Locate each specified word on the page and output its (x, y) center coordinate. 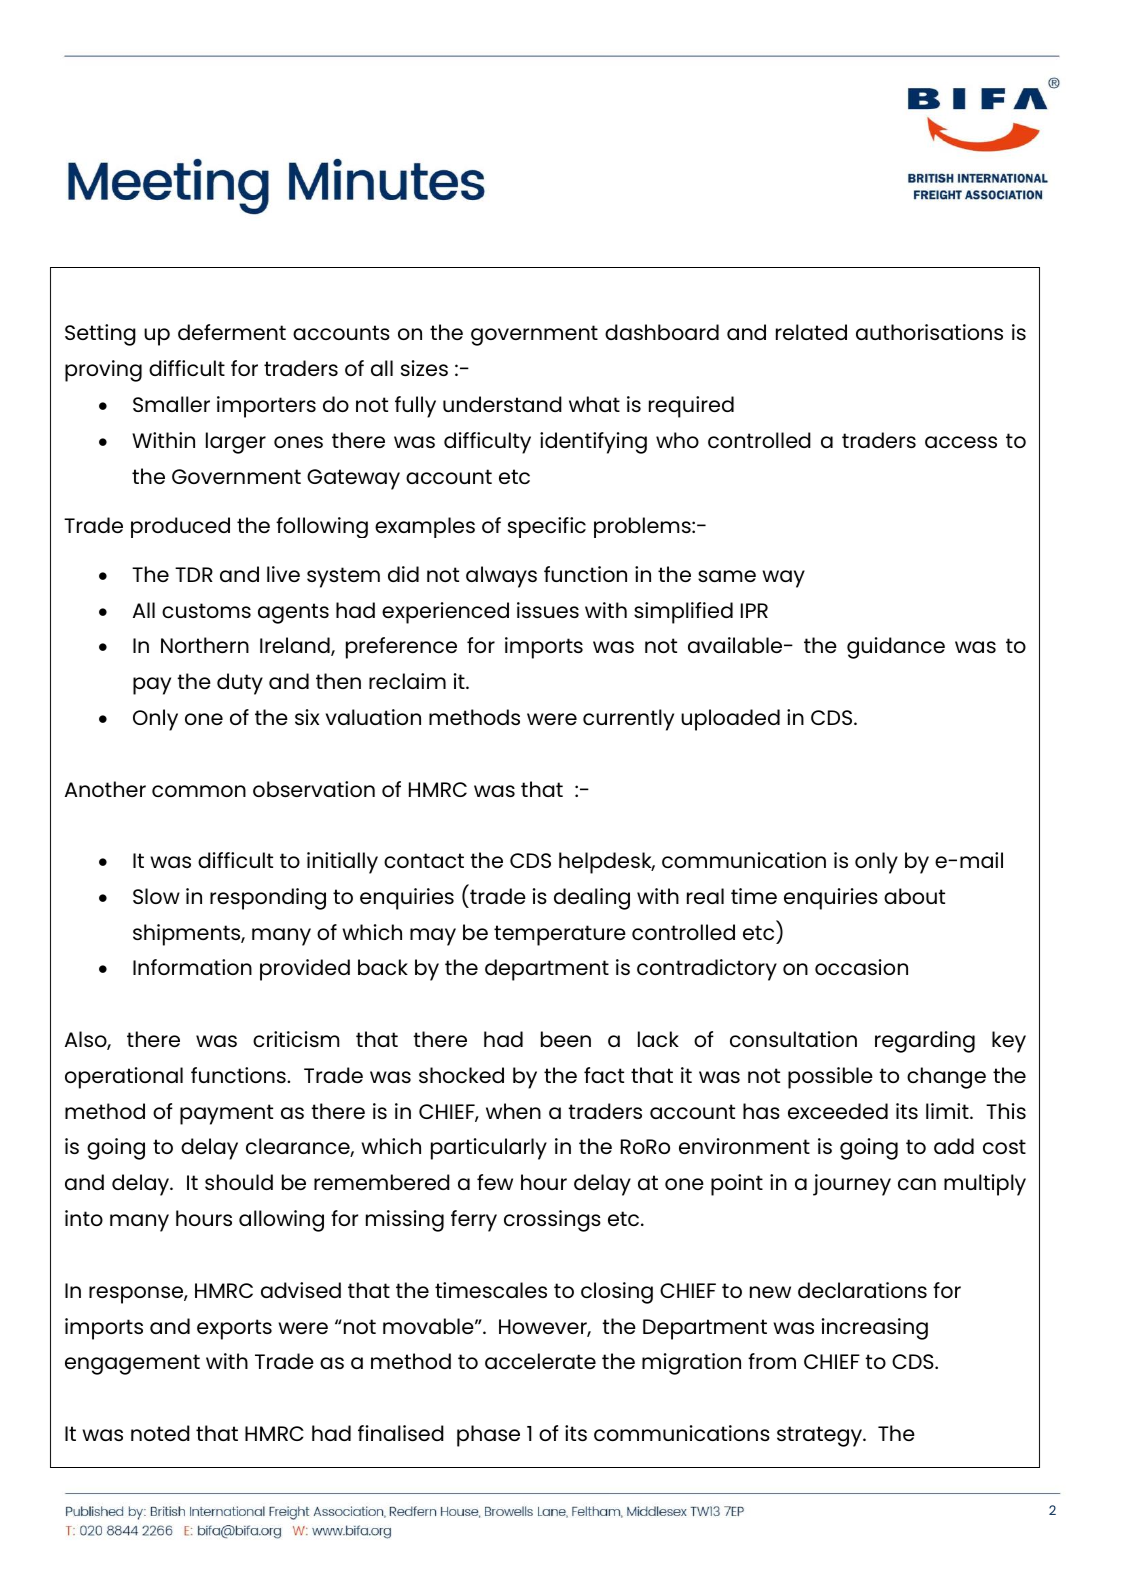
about (914, 896)
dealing (592, 899)
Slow (156, 896)
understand (502, 404)
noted (160, 1433)
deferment (232, 332)
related (811, 332)
